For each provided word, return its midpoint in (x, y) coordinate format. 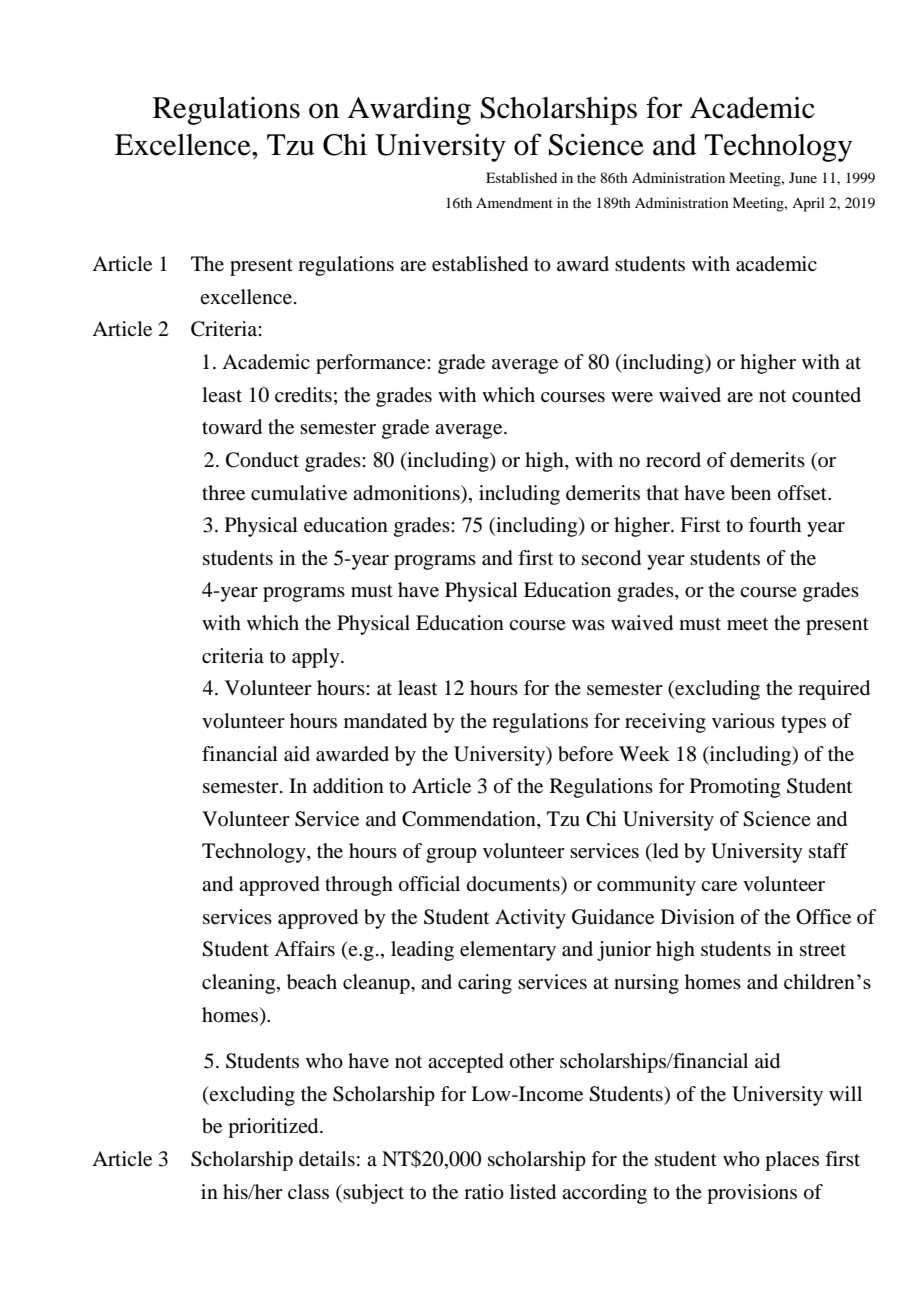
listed (533, 1192)
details (327, 1159)
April (808, 204)
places (792, 1161)
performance (372, 364)
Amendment (514, 202)
